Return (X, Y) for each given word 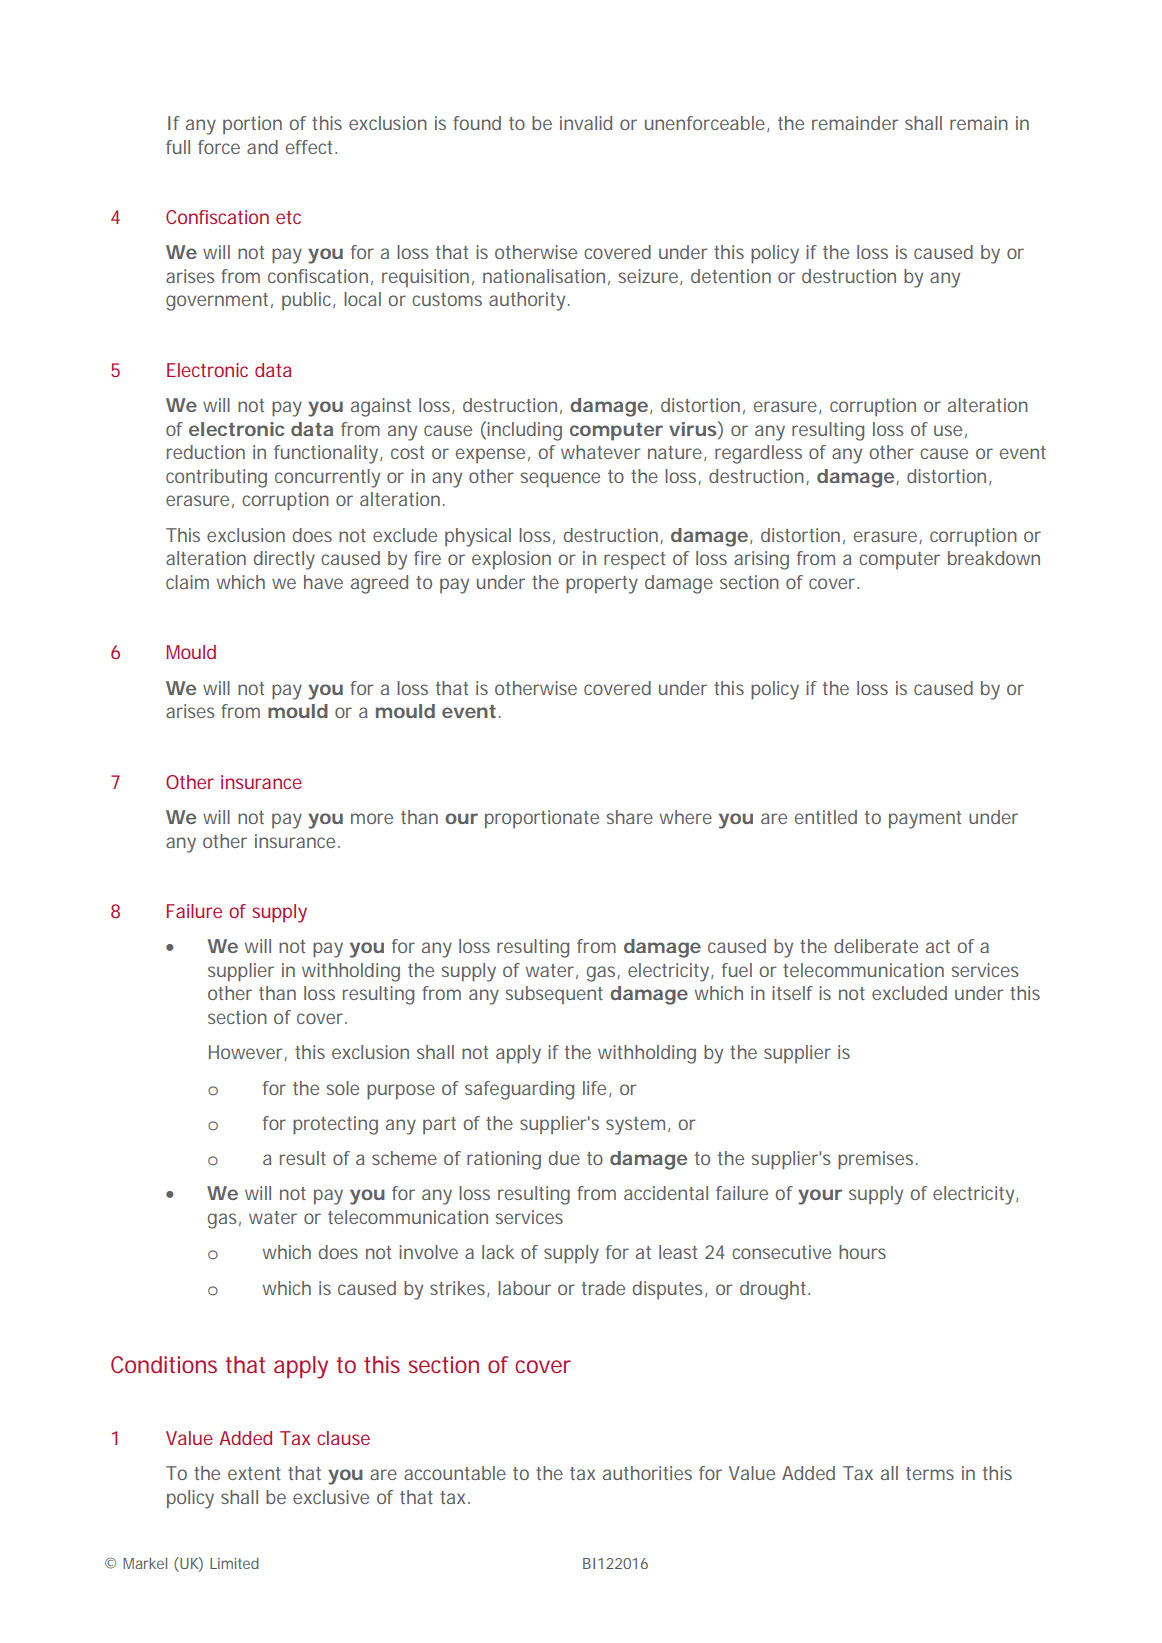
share (630, 817)
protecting (335, 1125)
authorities (647, 1473)
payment (925, 820)
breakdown (994, 558)
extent (254, 1473)
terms (930, 1473)
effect (309, 147)
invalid (586, 123)
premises (875, 1160)
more (372, 818)
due (564, 1158)
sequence (560, 480)
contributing (216, 478)
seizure (648, 276)
